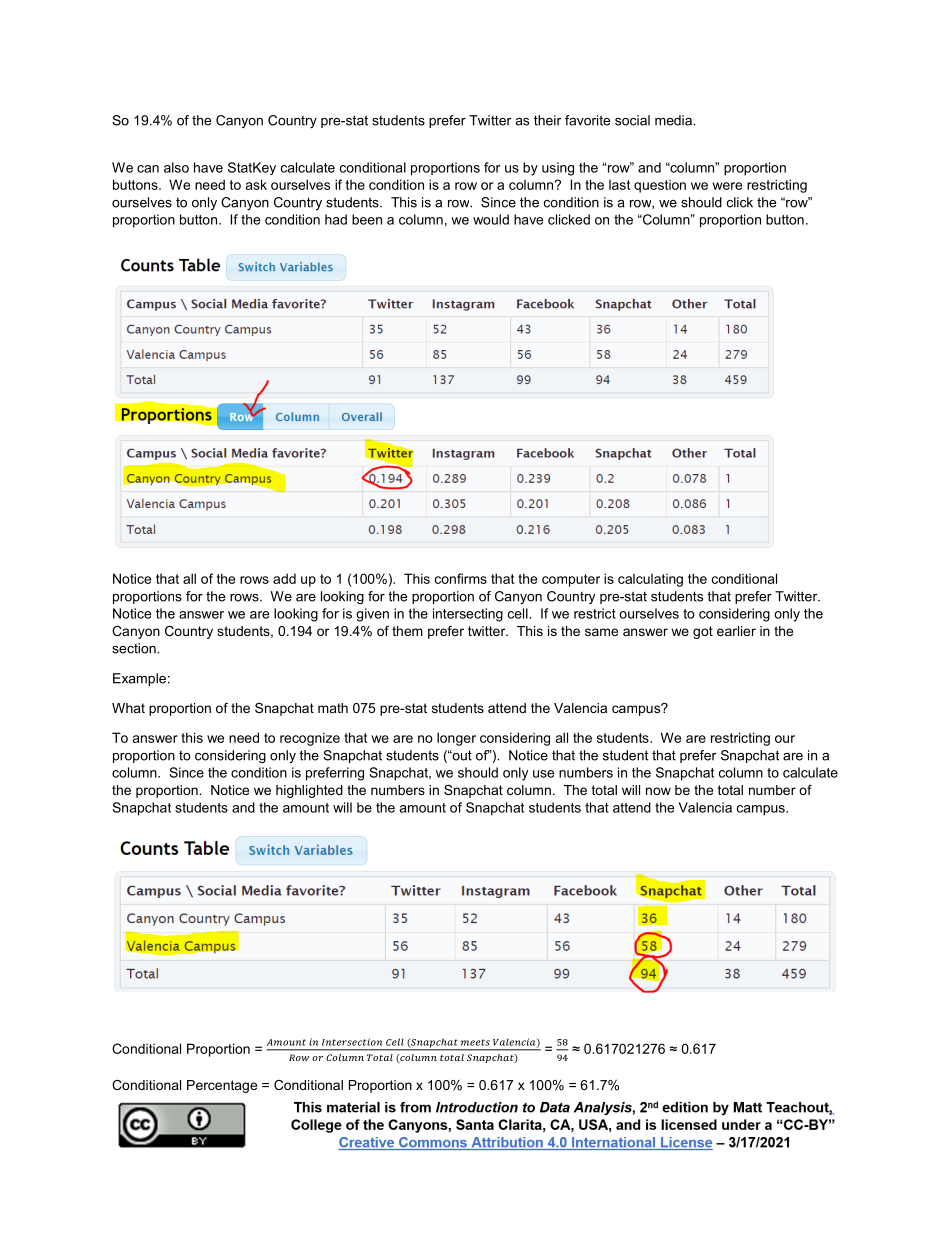  I want to click on would, so click(491, 219).
